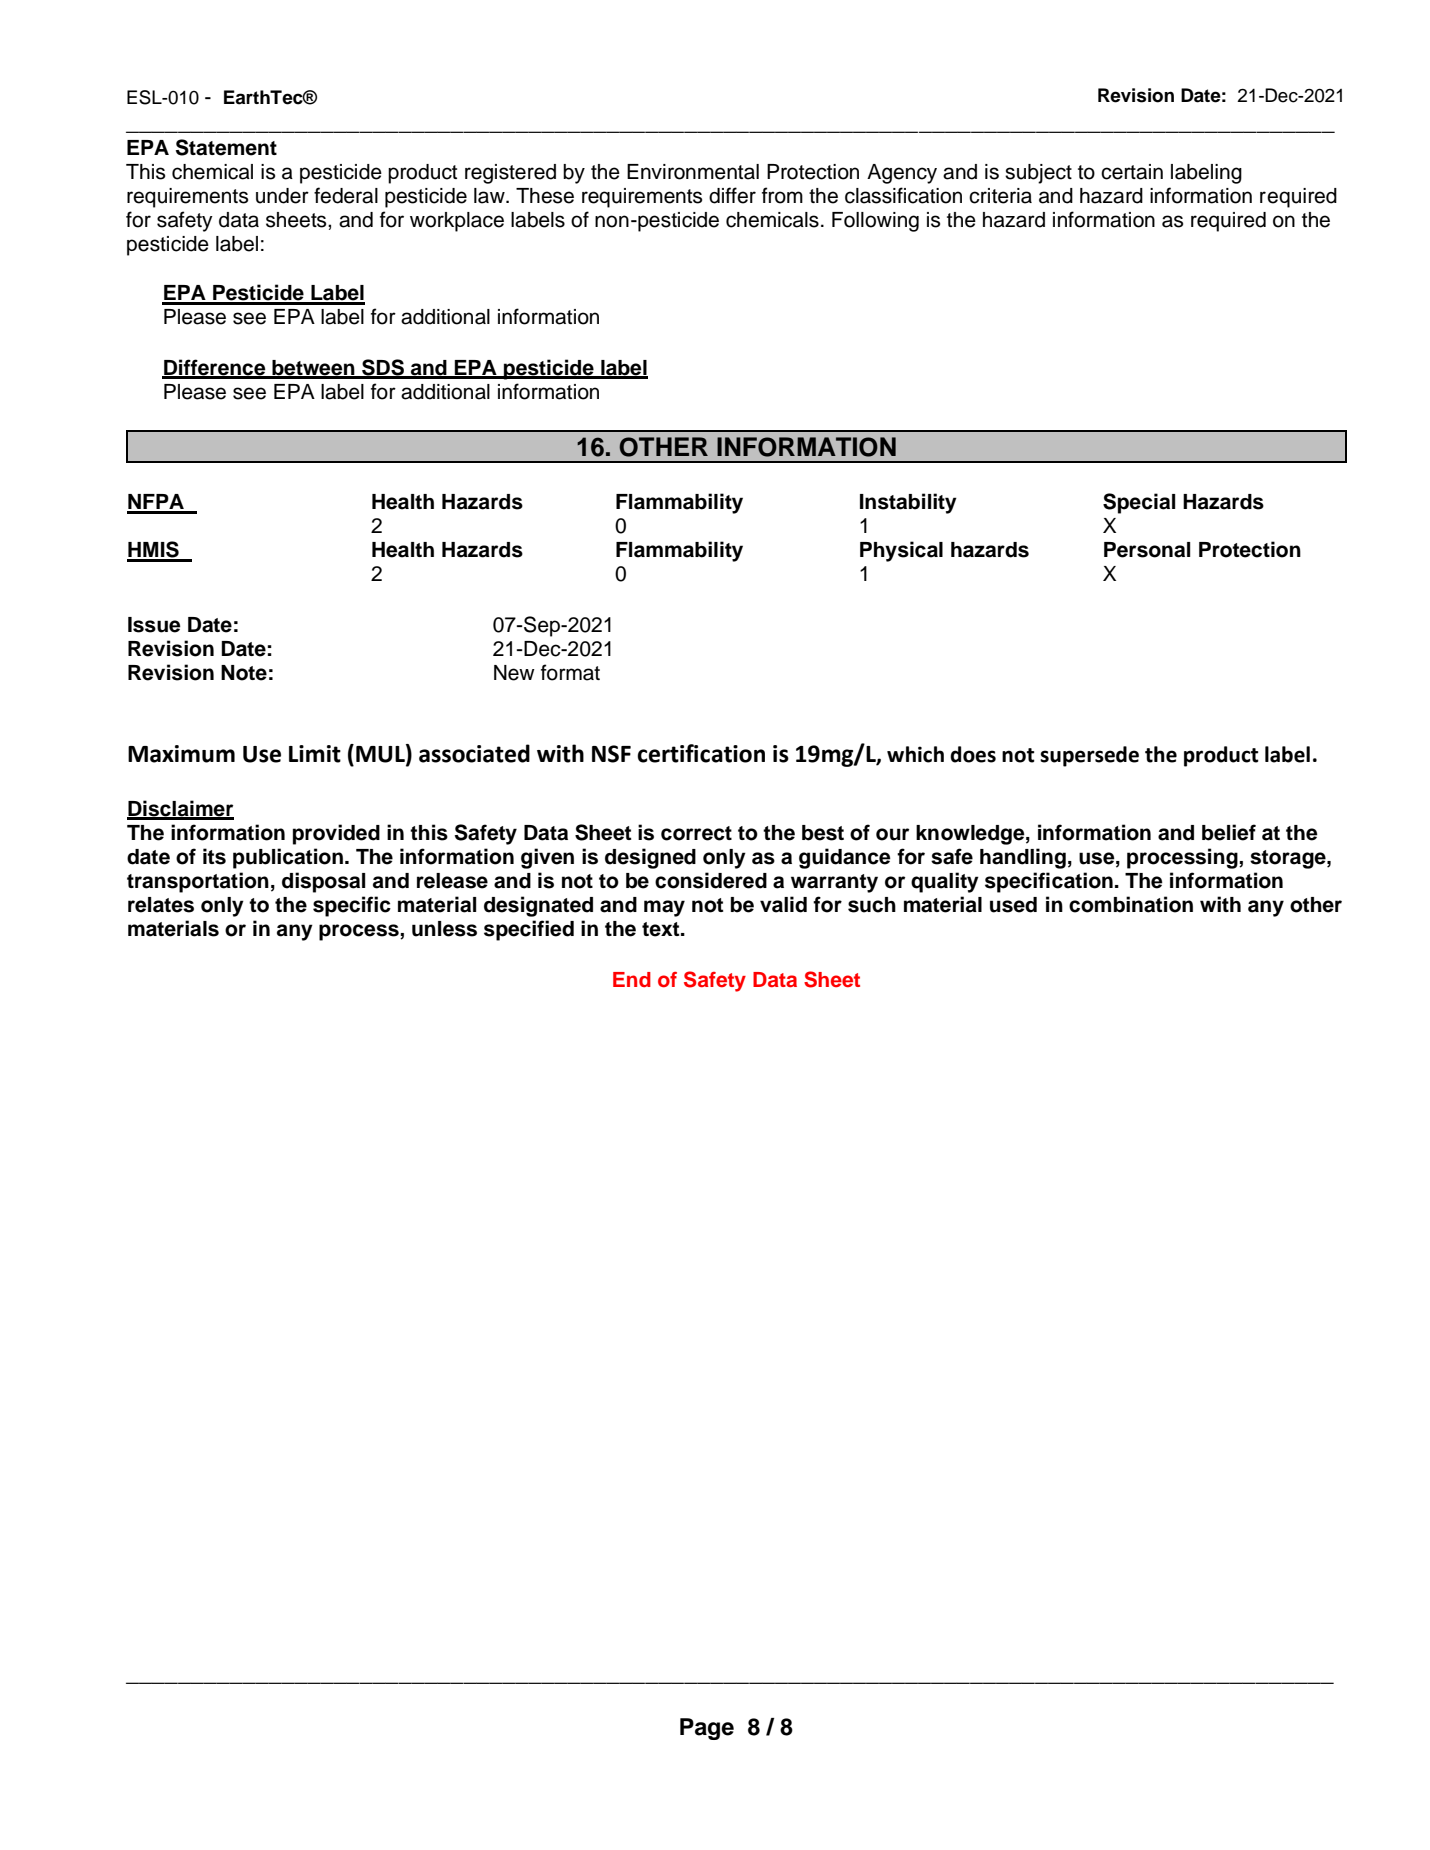  I want to click on Note, so click(244, 673).
